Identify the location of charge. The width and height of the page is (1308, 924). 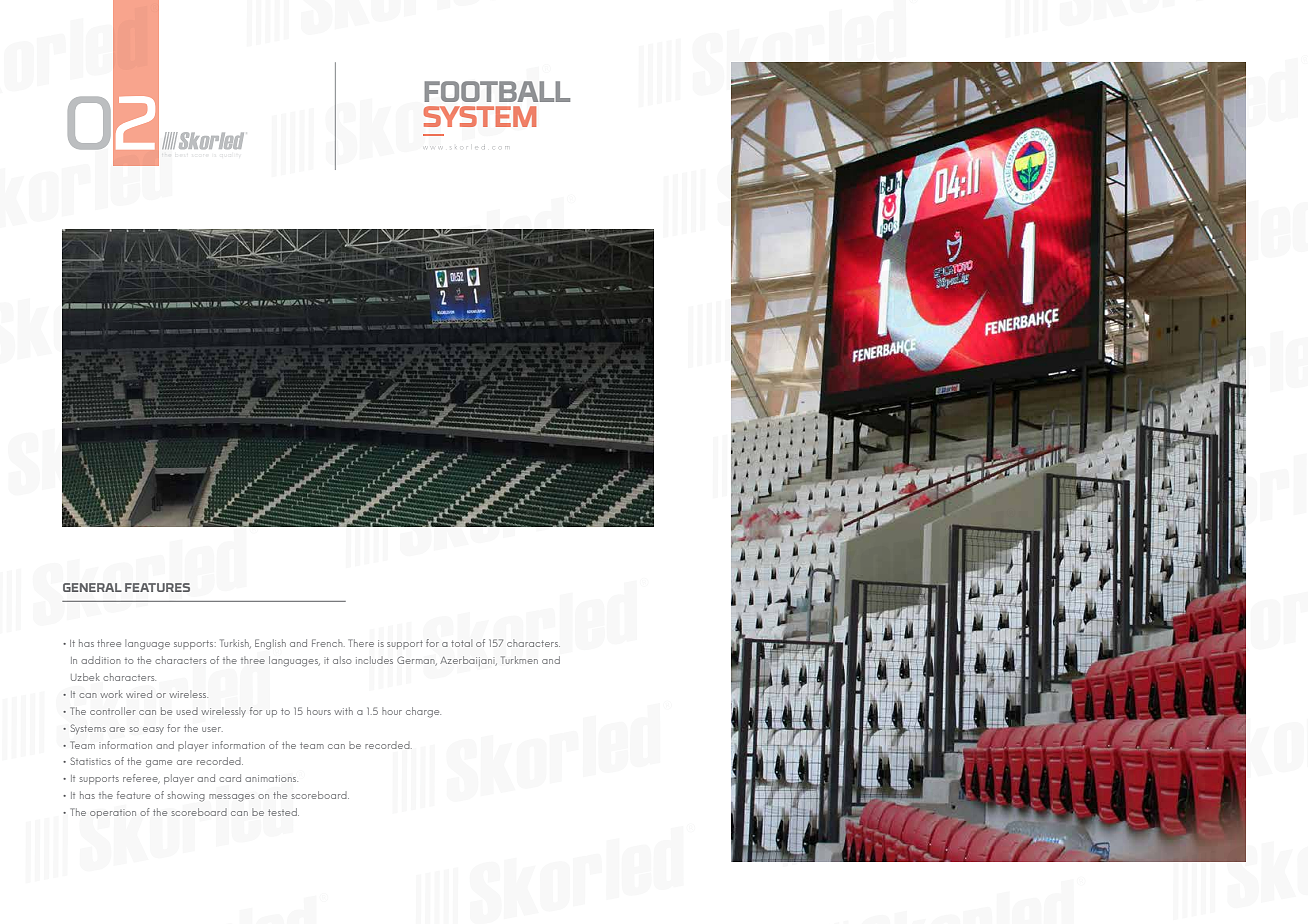
(423, 712).
